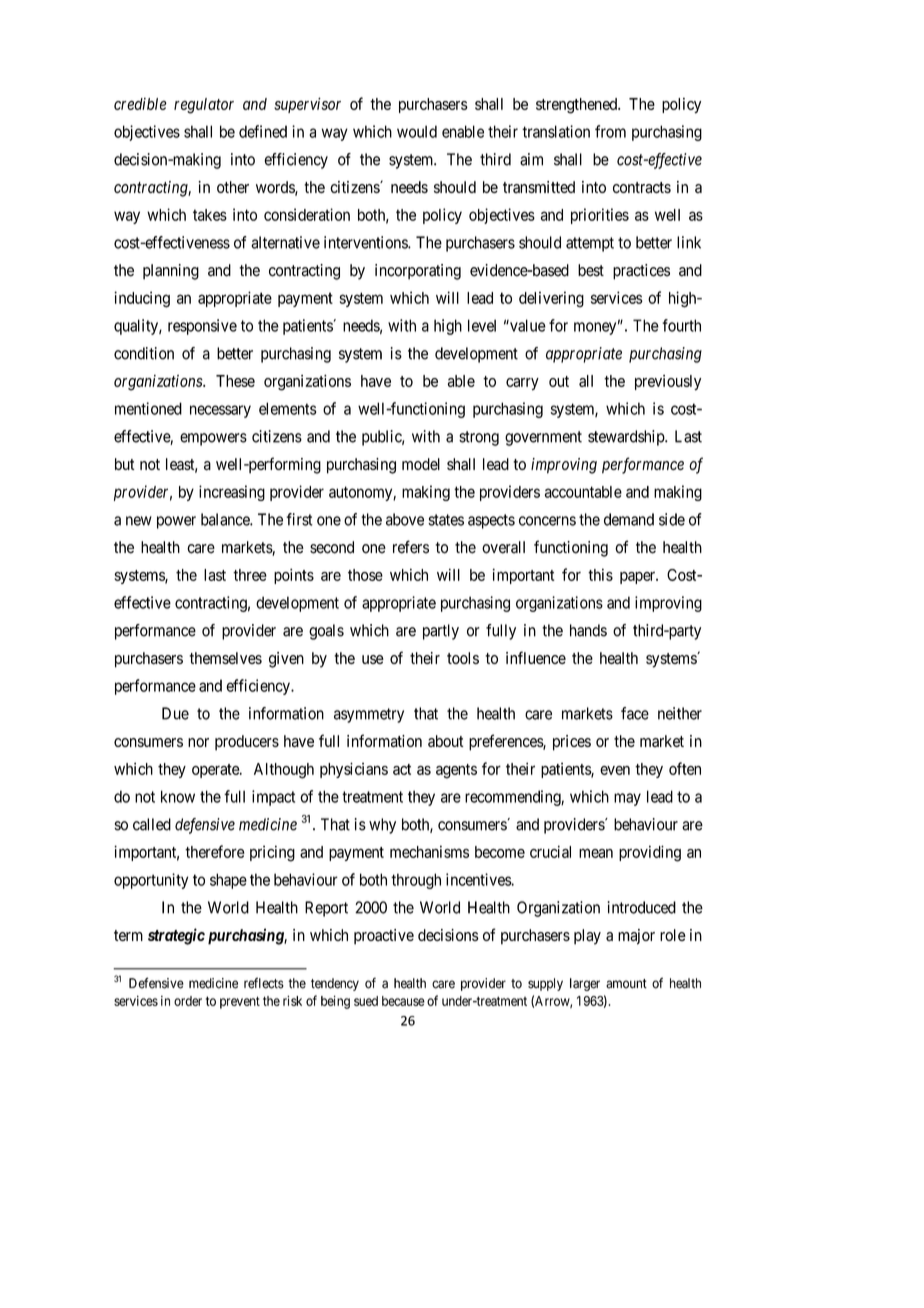  Describe the element at coordinates (411, 547) in the screenshot. I see `refers` at that location.
